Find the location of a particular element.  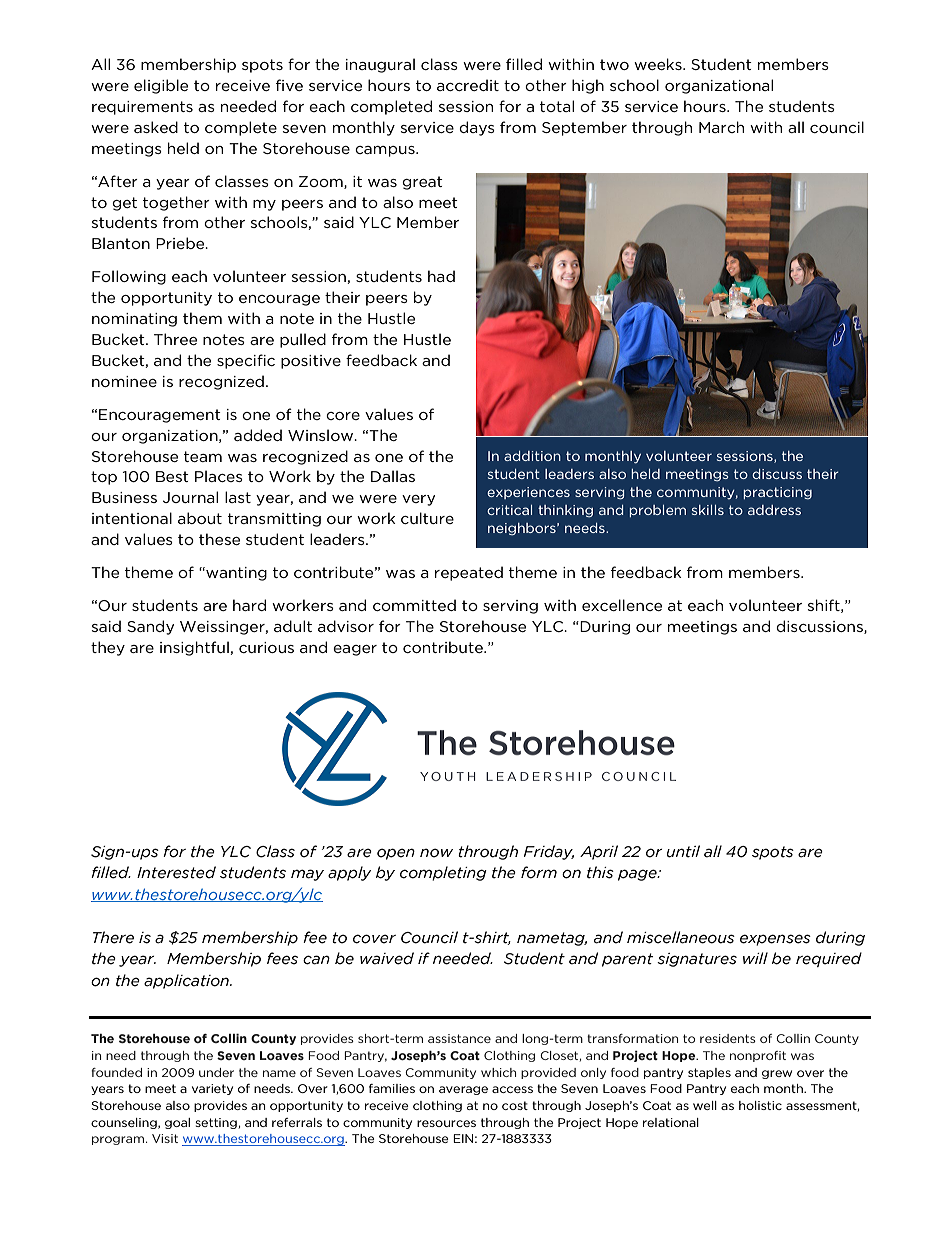

holistic is located at coordinates (760, 1105).
